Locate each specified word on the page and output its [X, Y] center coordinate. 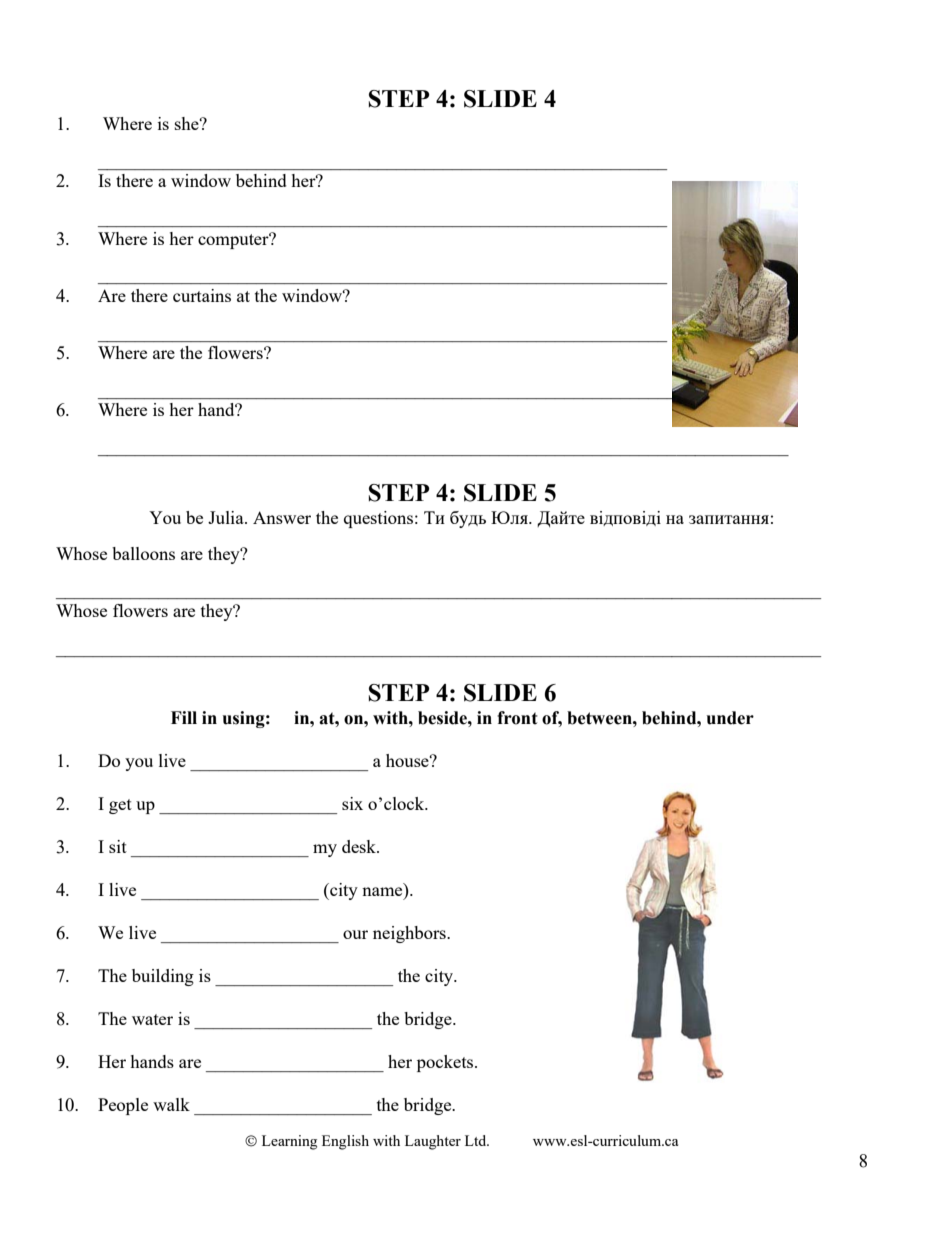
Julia [227, 517]
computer [234, 241]
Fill [184, 717]
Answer [282, 517]
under [730, 718]
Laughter [433, 1142]
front [517, 718]
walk [171, 1104]
